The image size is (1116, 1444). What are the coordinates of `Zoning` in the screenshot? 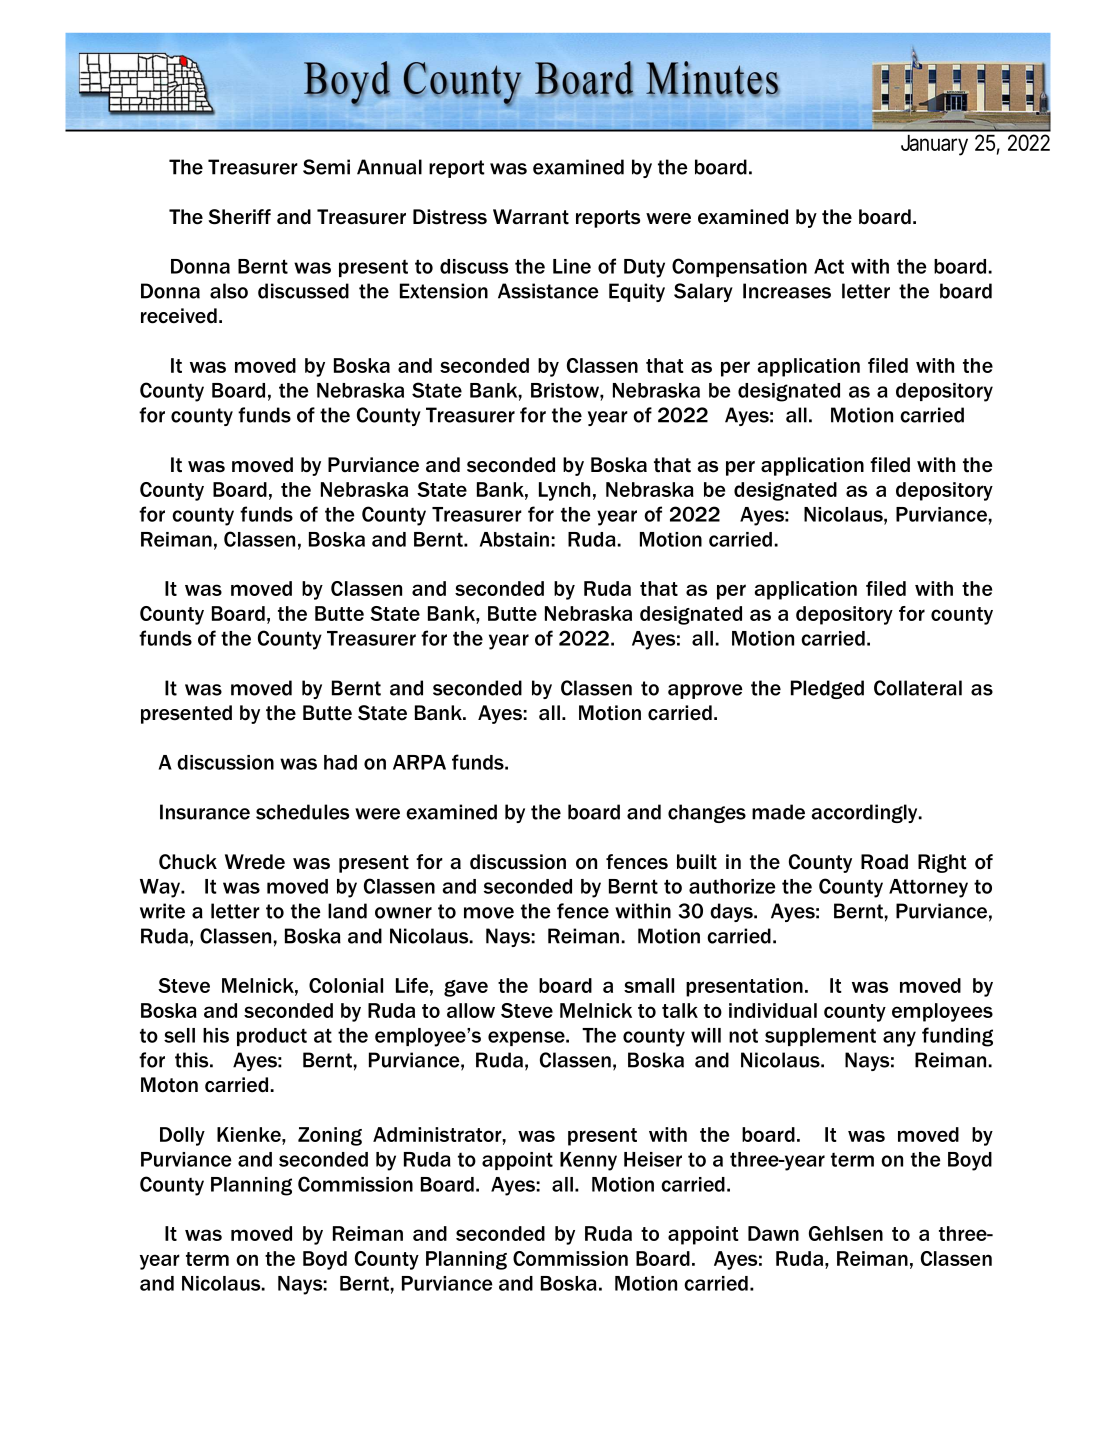 It's located at (330, 1136).
